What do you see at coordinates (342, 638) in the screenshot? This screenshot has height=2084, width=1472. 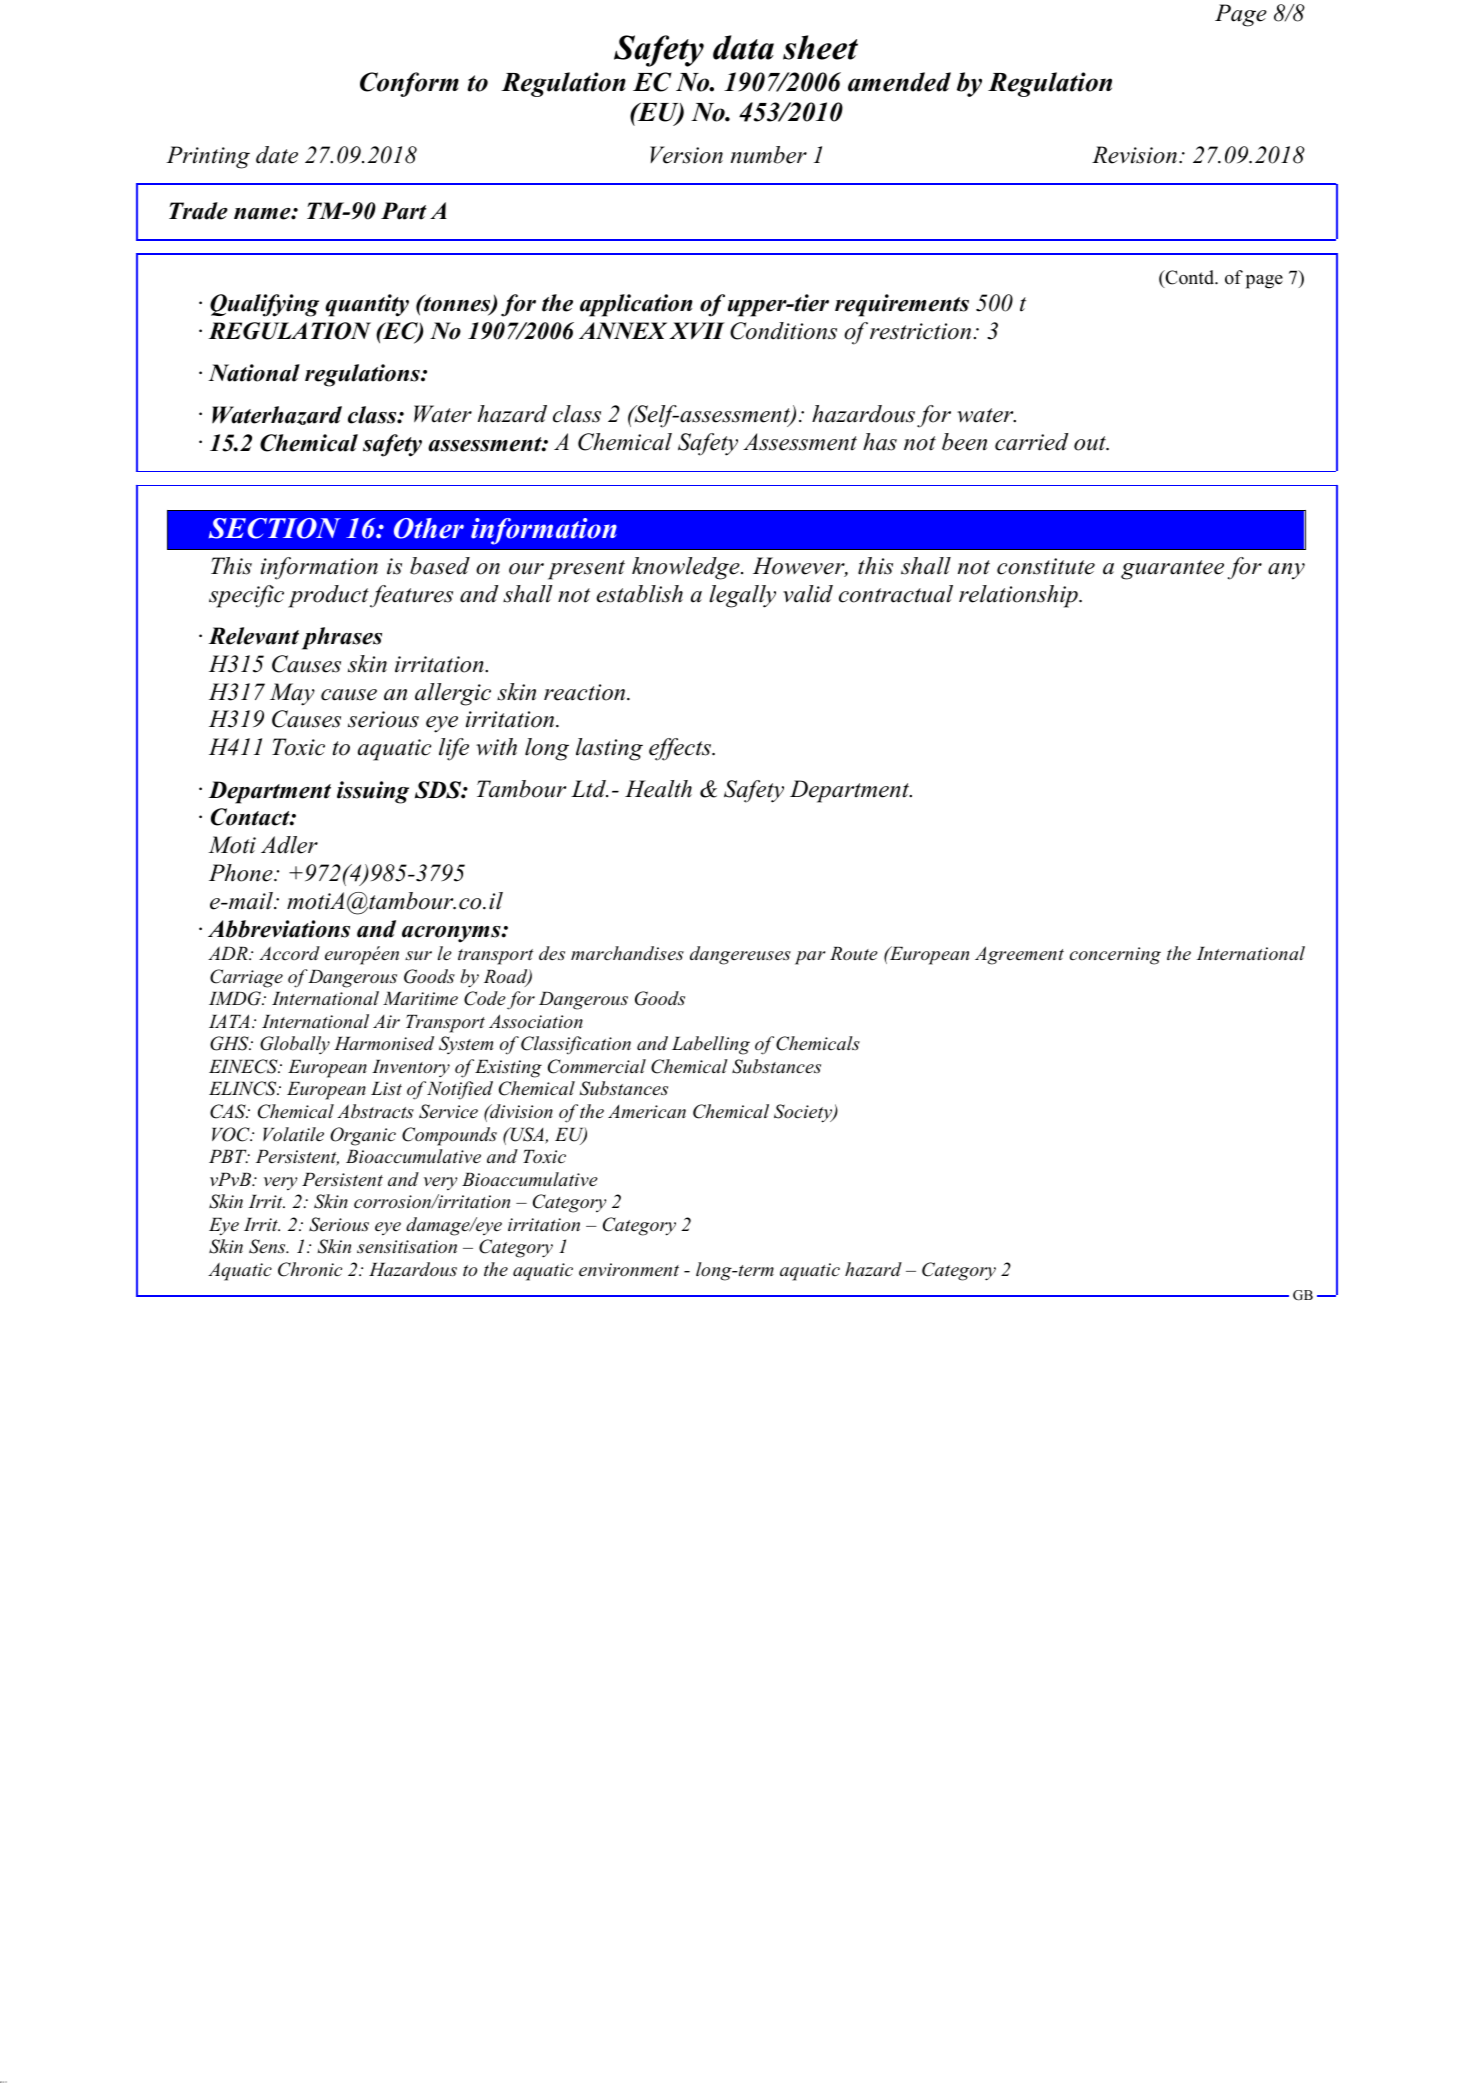 I see `phrases` at bounding box center [342, 638].
